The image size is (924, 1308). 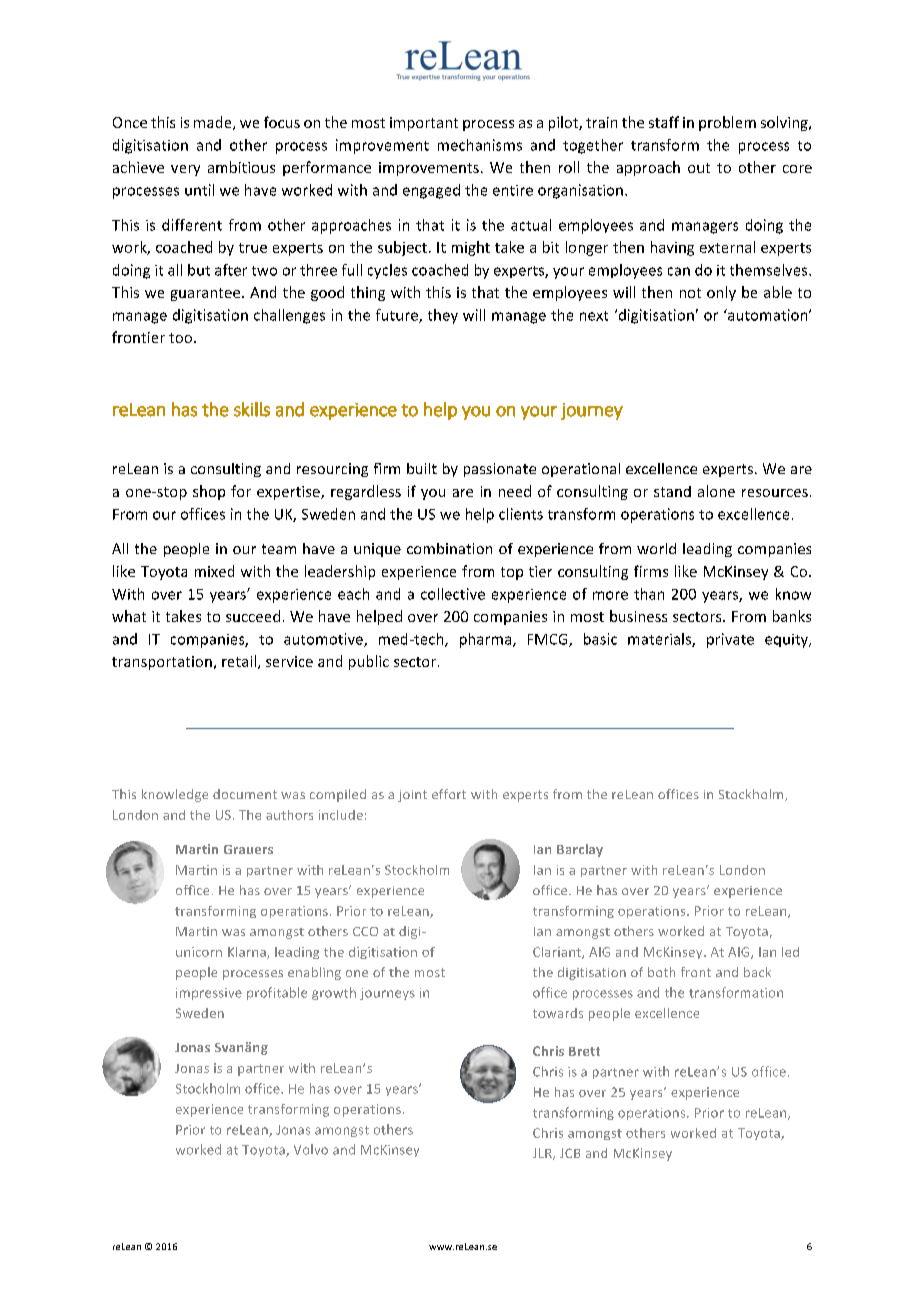 I want to click on retail, so click(x=239, y=661).
